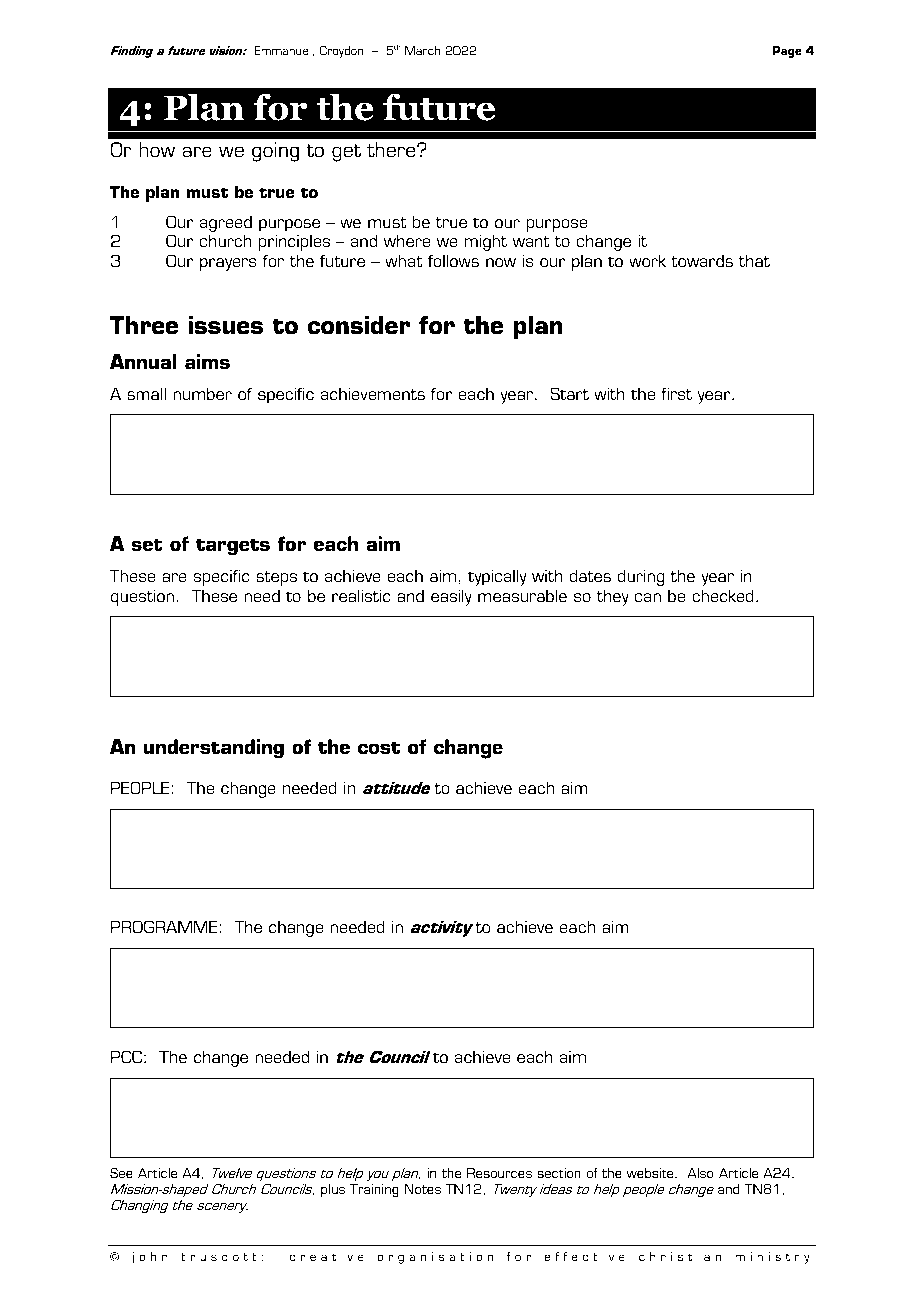 The width and height of the screenshot is (924, 1308). Describe the element at coordinates (157, 149) in the screenshot. I see `how` at that location.
